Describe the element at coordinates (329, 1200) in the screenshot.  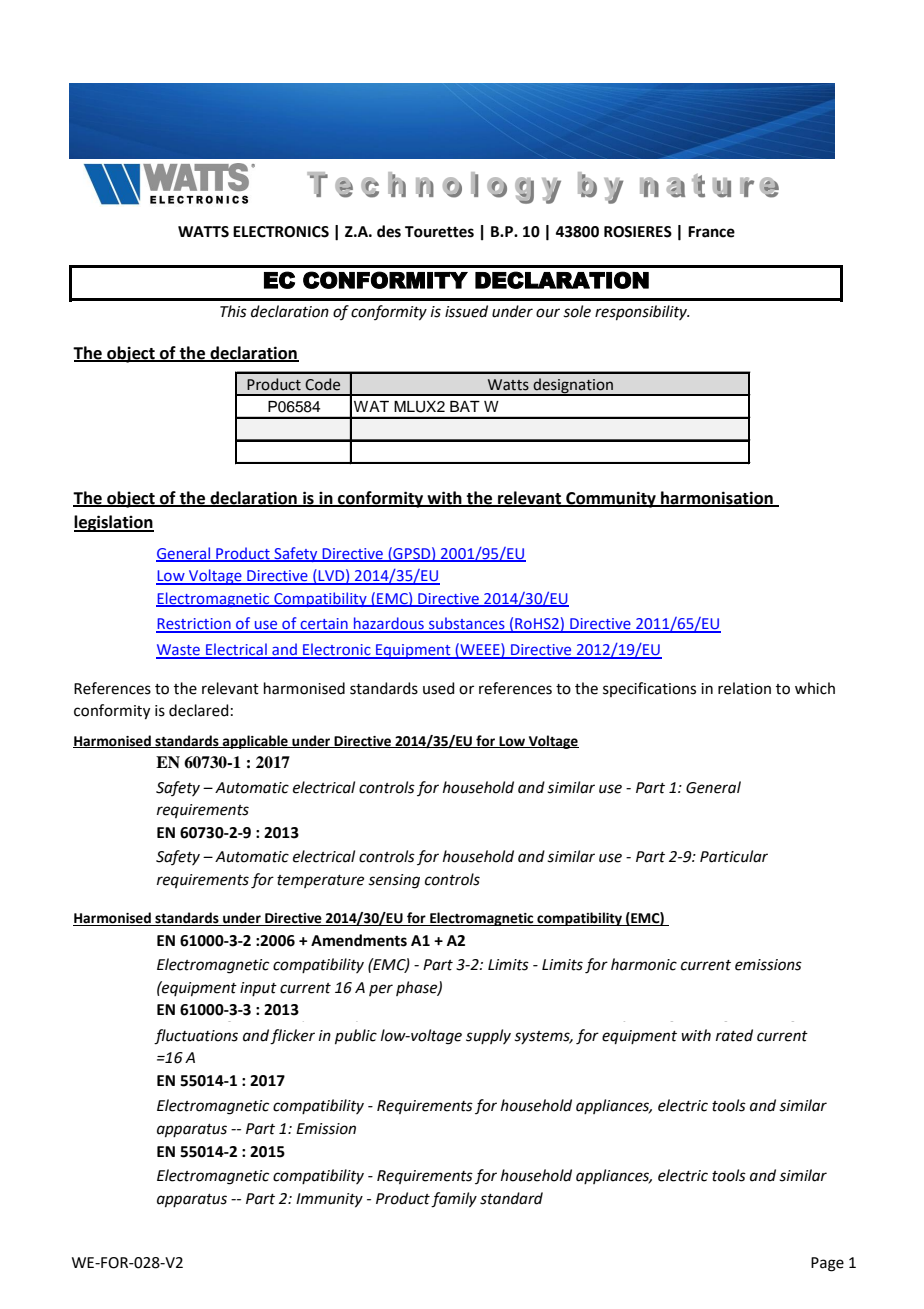
I see `Immunity` at that location.
